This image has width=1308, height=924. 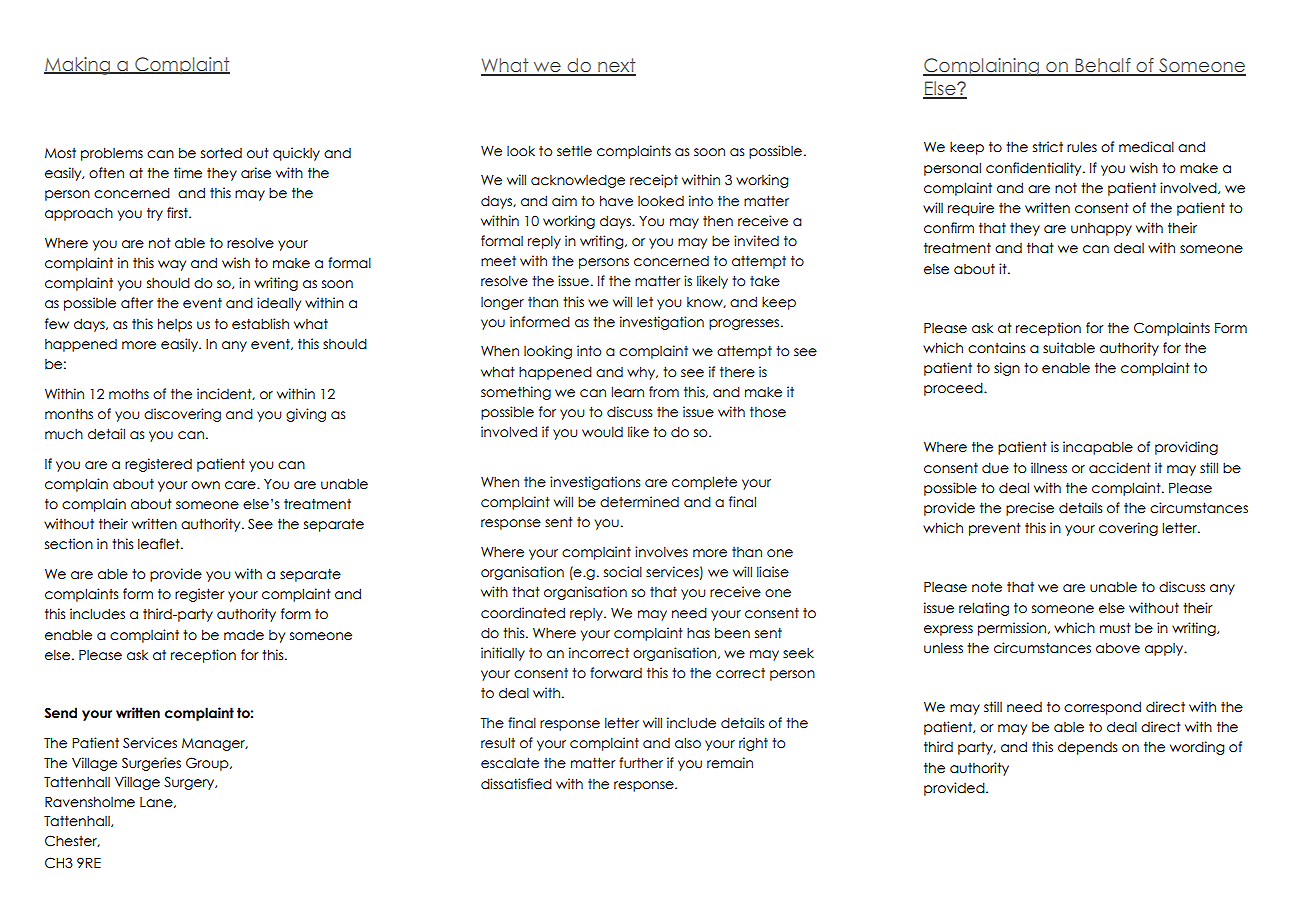 I want to click on depends, so click(x=1087, y=748).
